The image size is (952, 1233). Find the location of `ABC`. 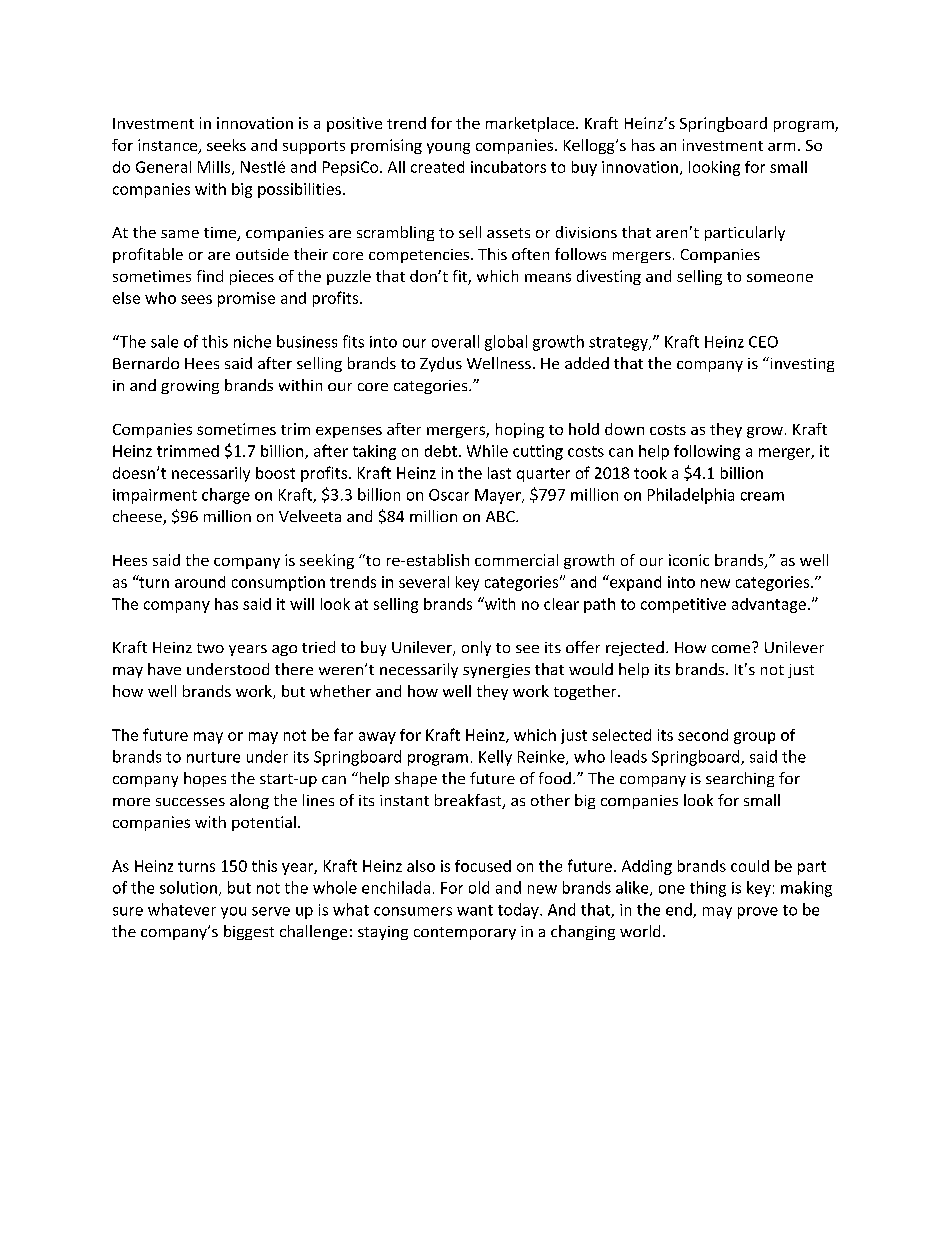

ABC is located at coordinates (501, 516).
